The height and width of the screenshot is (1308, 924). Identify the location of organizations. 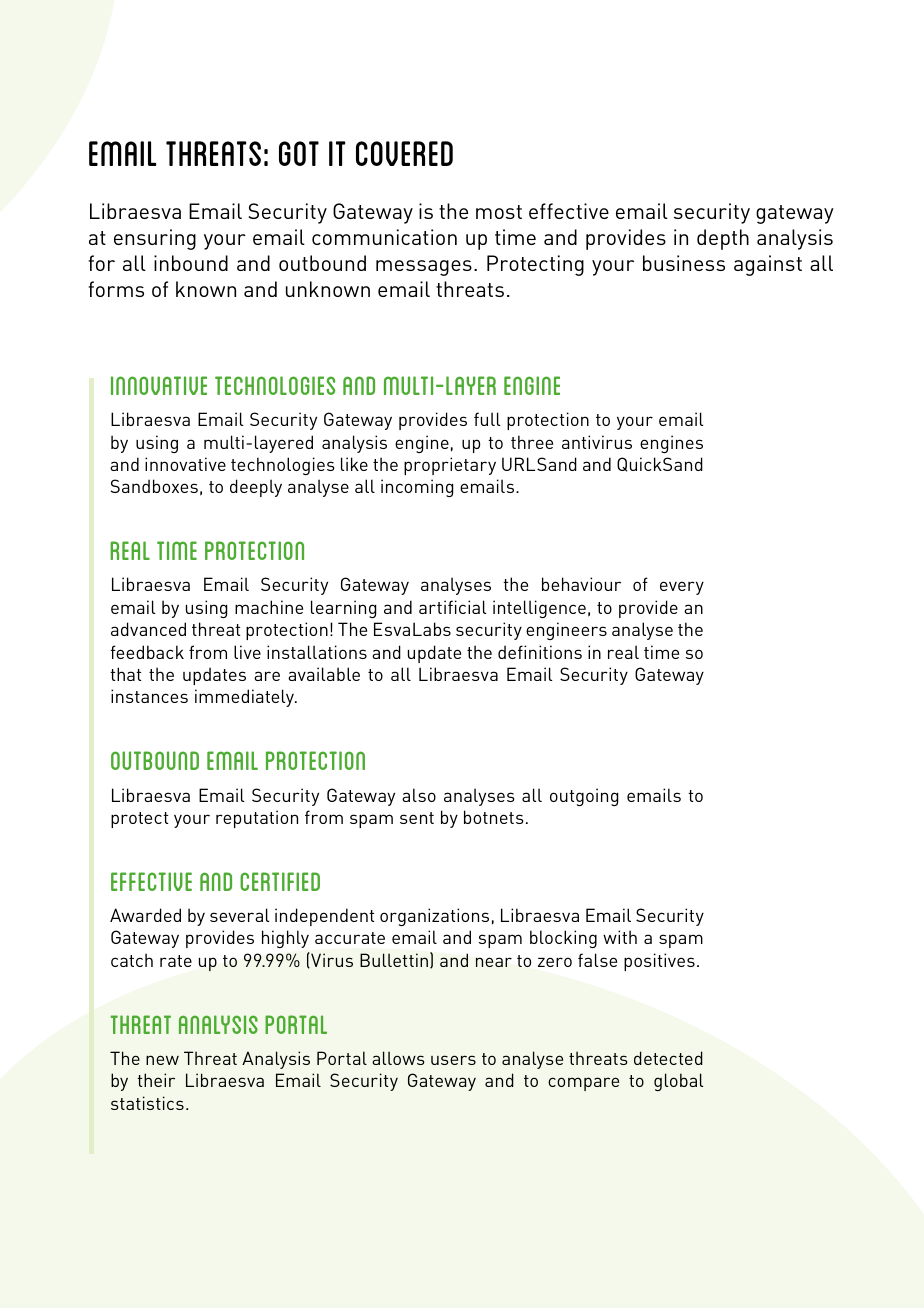
(434, 917).
